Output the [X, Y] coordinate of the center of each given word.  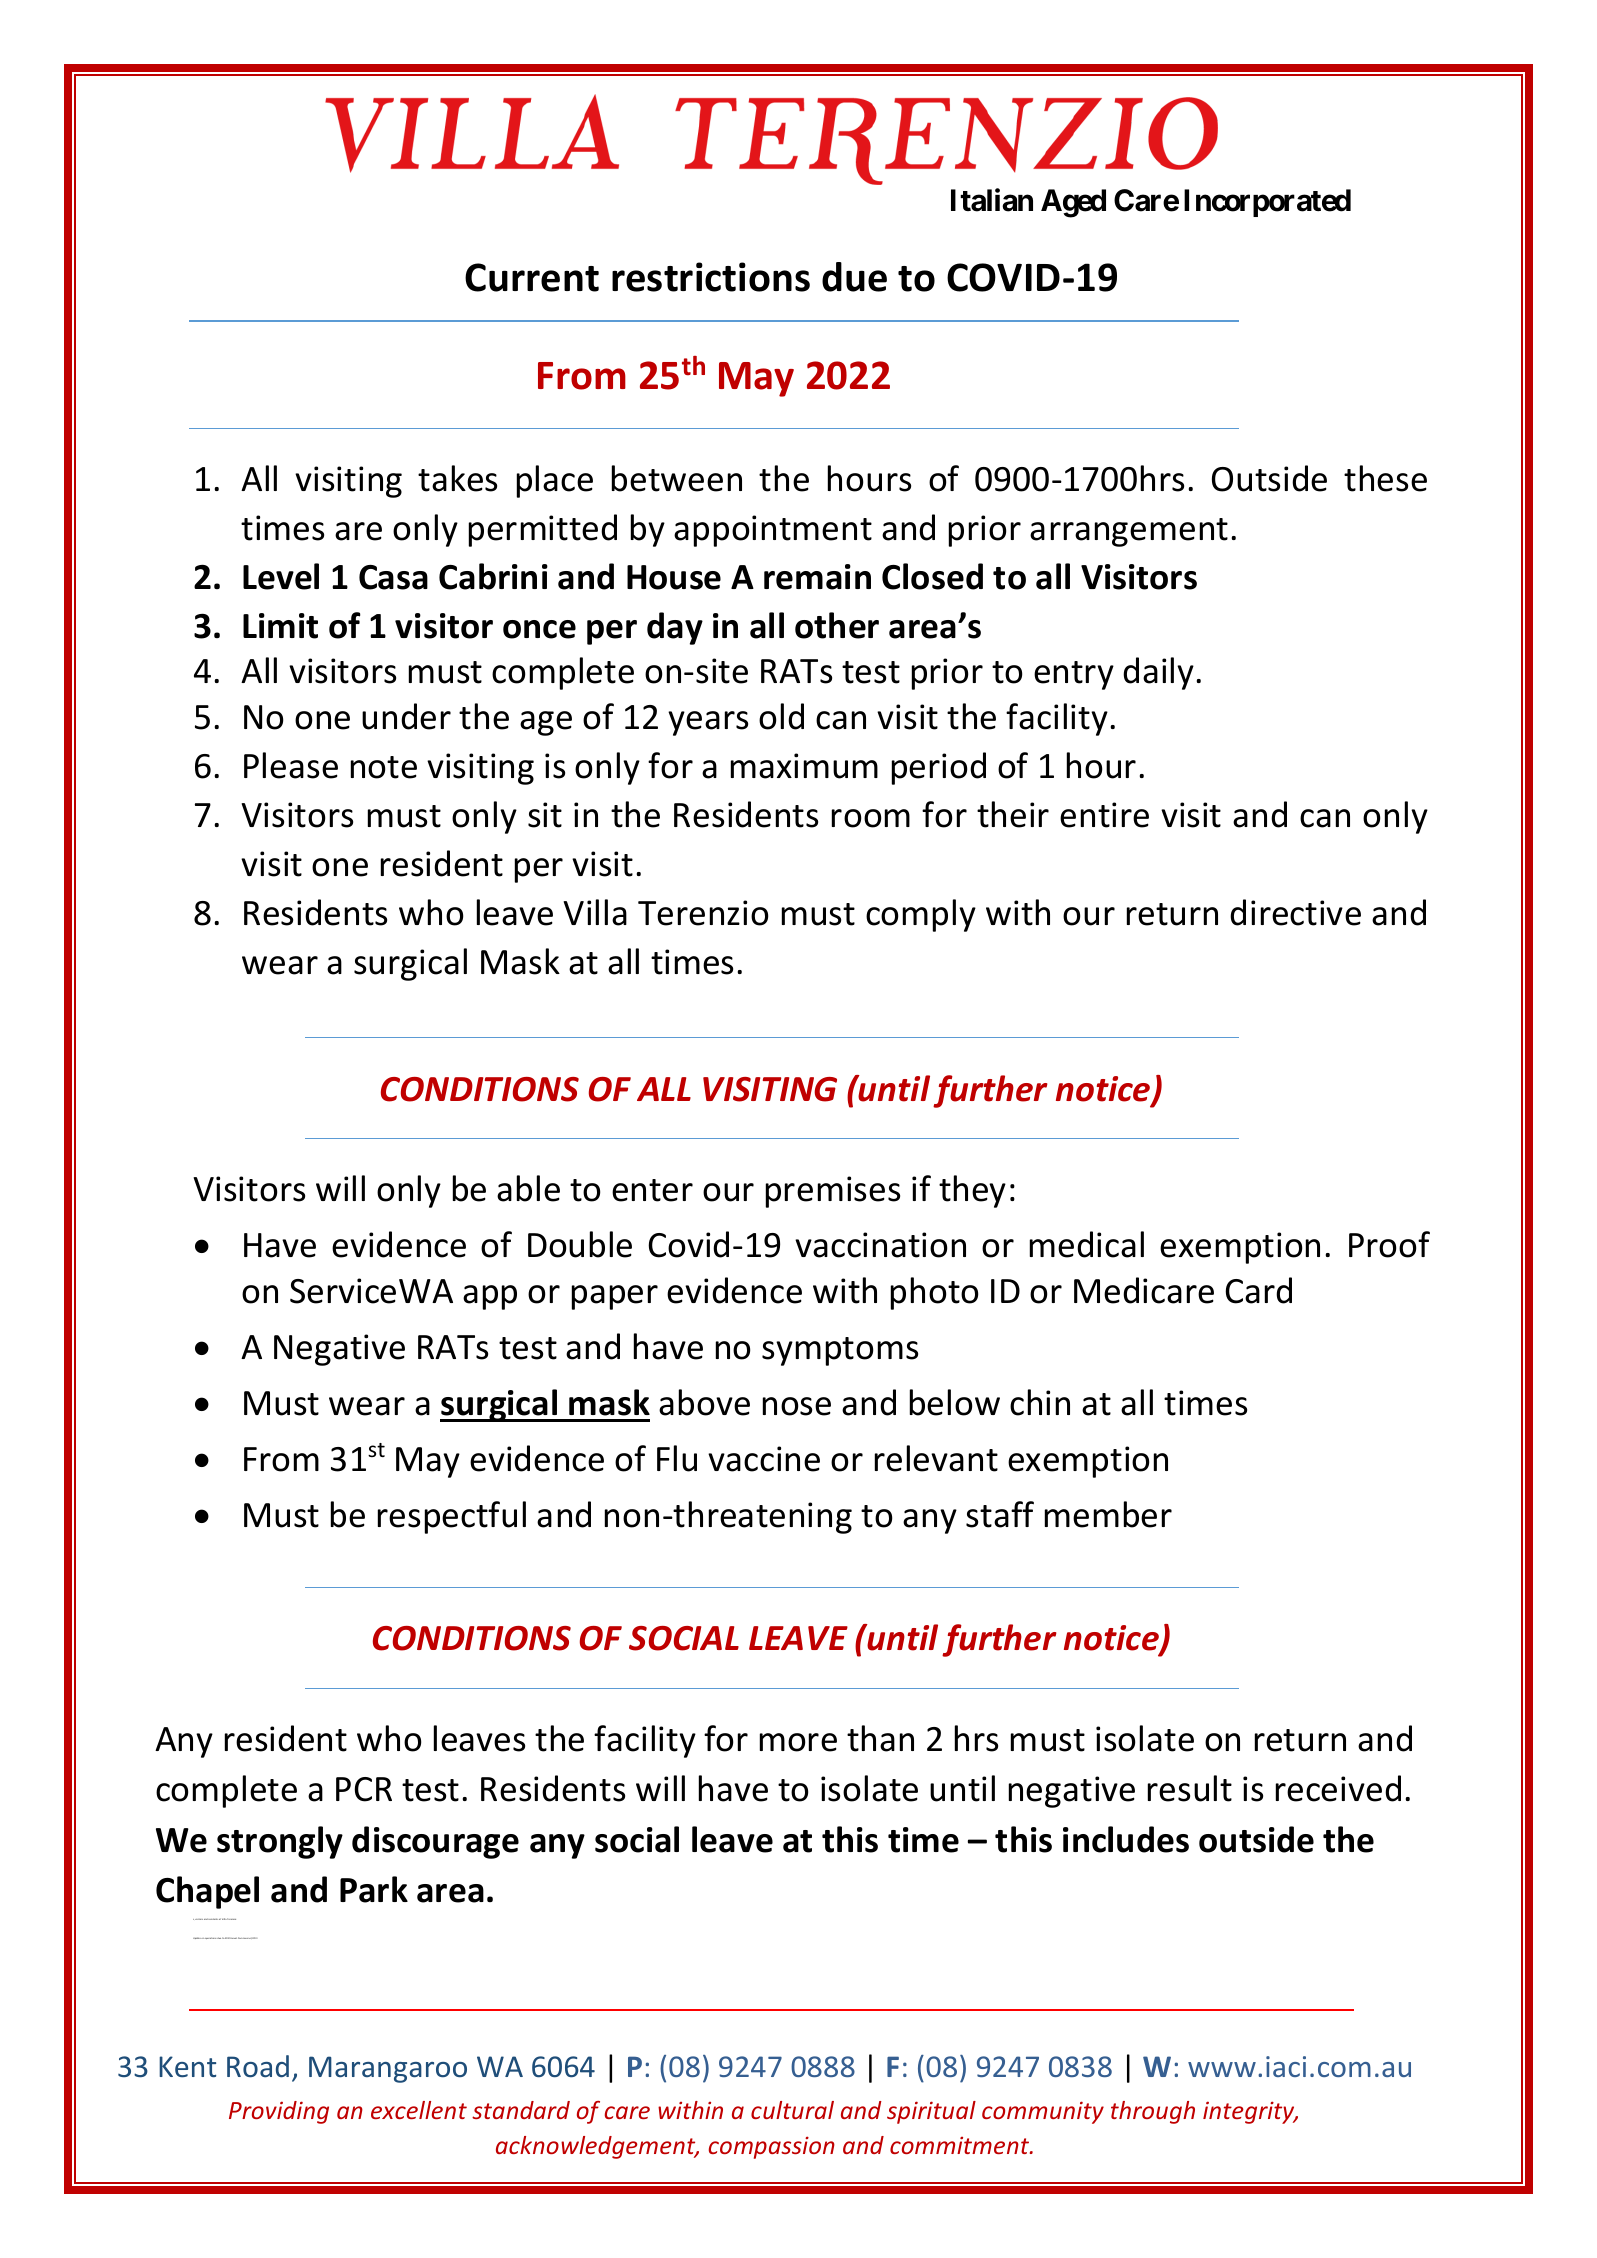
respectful [452, 1517]
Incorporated [1267, 203]
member [1108, 1514]
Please [291, 765]
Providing [279, 2112]
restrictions [711, 277]
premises [833, 1192]
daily [1158, 673]
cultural [792, 2110]
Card [1258, 1290]
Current [532, 277]
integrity [1250, 2112]
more [798, 1742]
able [528, 1188]
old [781, 716]
